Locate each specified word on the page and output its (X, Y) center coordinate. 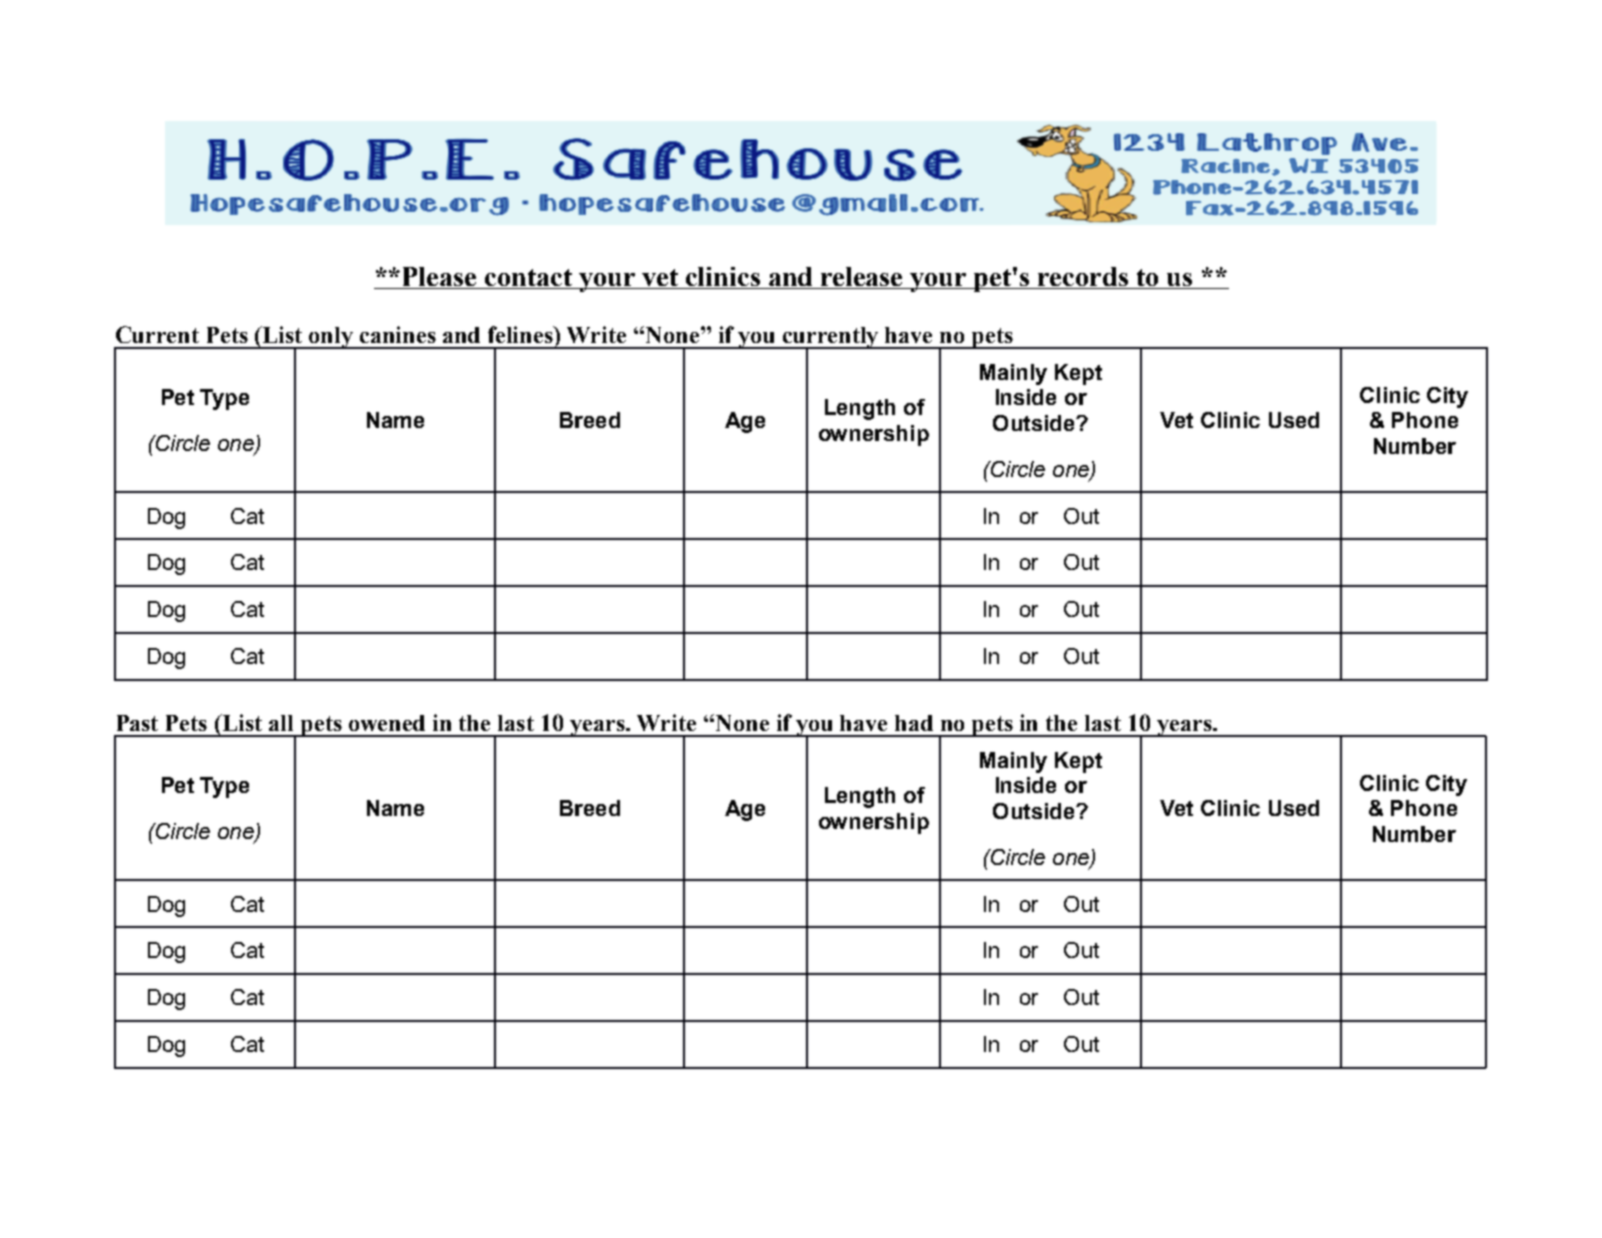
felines (521, 334)
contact (529, 279)
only (332, 338)
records (1083, 278)
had (914, 723)
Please (439, 278)
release (863, 278)
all (281, 723)
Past (137, 723)
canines (398, 334)
